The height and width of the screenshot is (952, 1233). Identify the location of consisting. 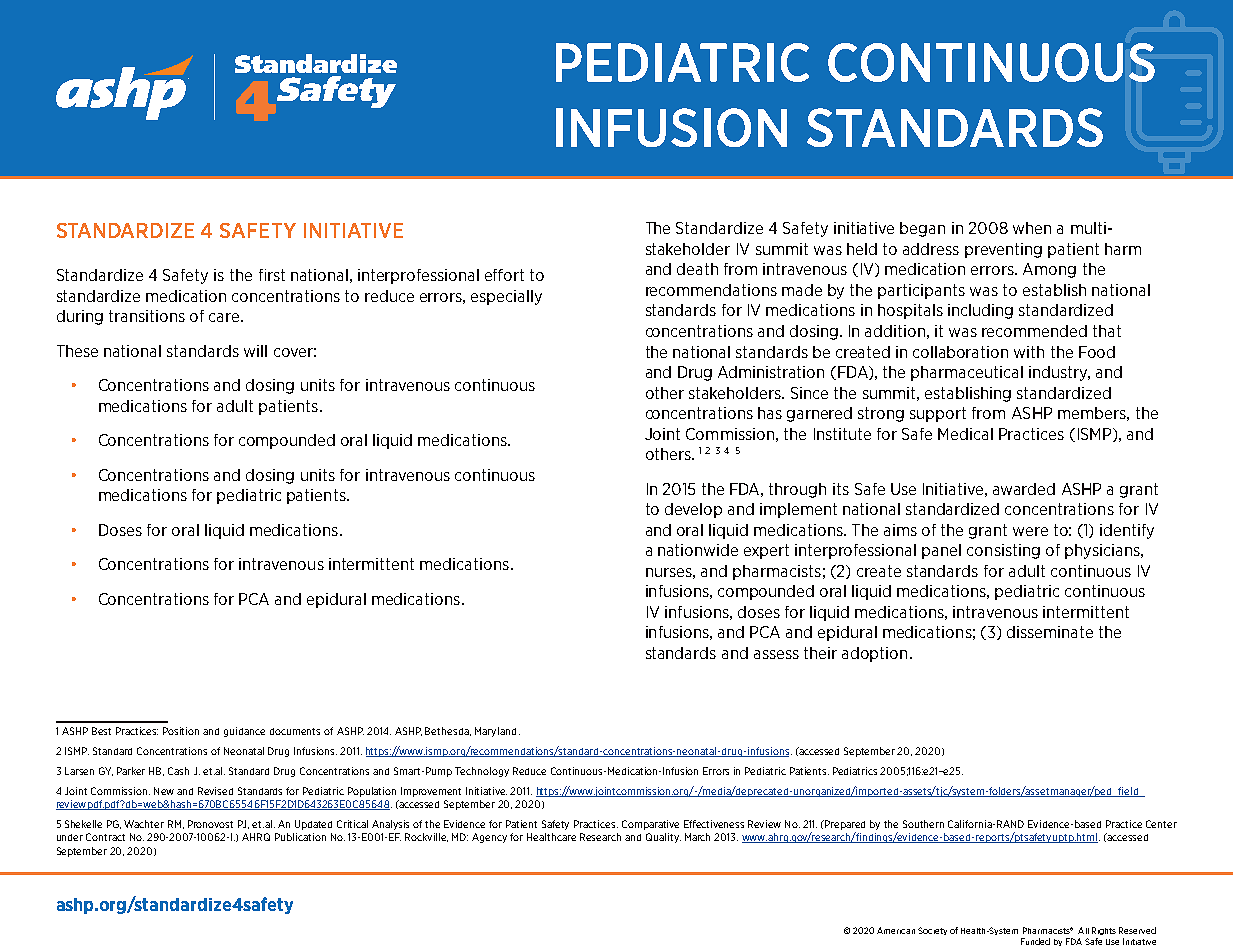
(1003, 551).
